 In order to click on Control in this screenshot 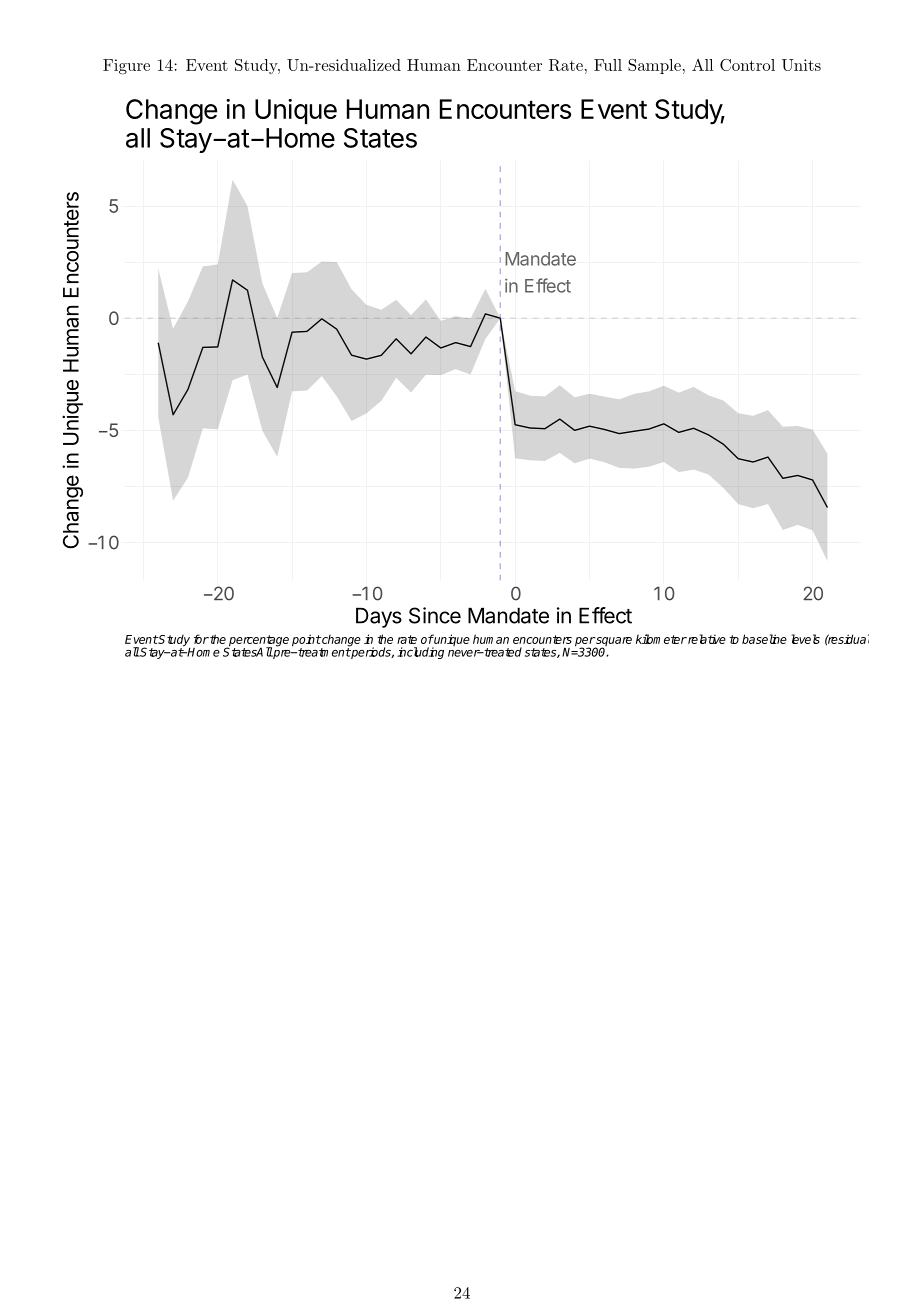, I will do `click(747, 65)`.
